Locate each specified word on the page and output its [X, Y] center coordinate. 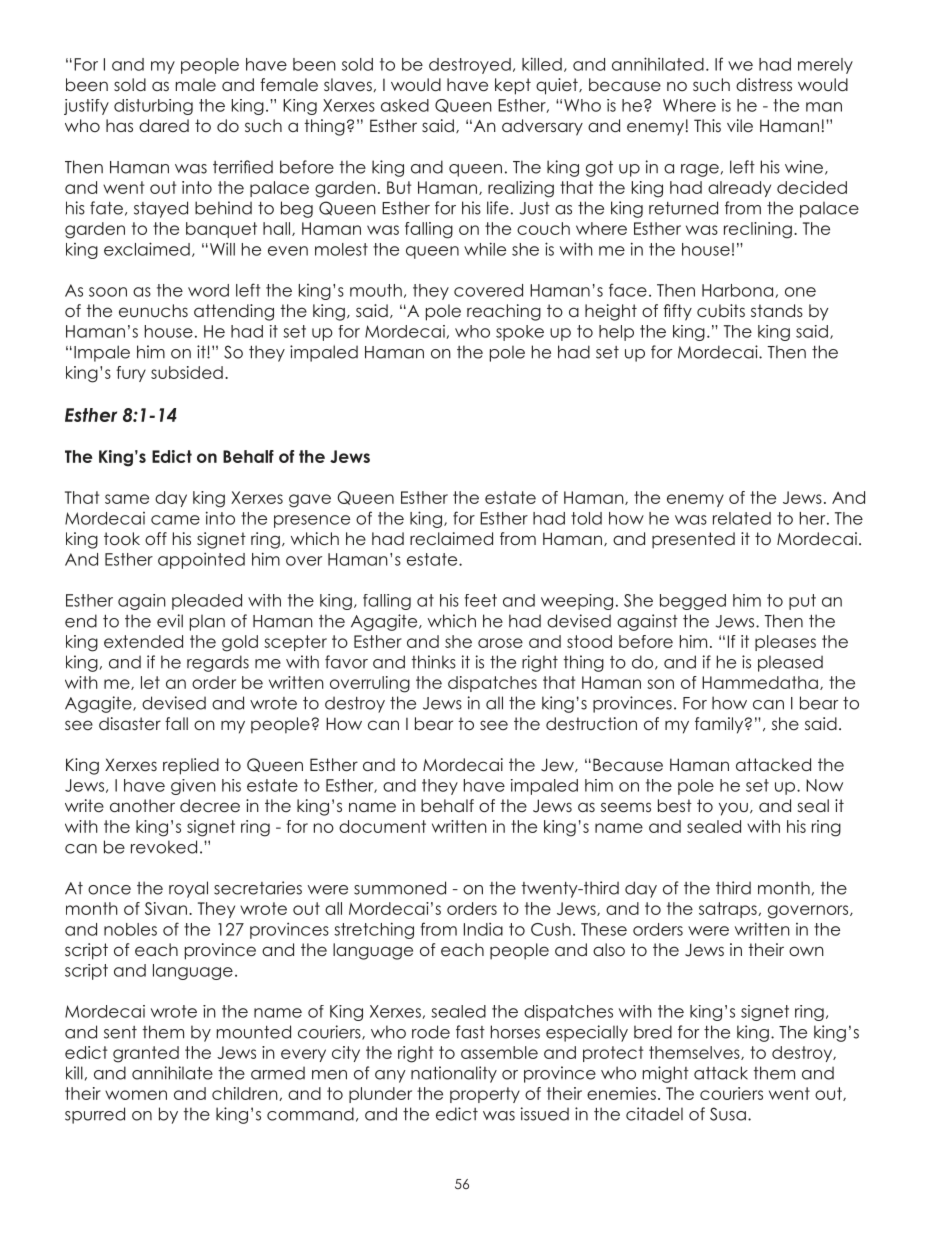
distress [764, 84]
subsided [187, 372]
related [742, 518]
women [136, 1095]
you [733, 809]
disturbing [153, 107]
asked [405, 105]
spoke [520, 333]
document [382, 826]
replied [191, 766]
